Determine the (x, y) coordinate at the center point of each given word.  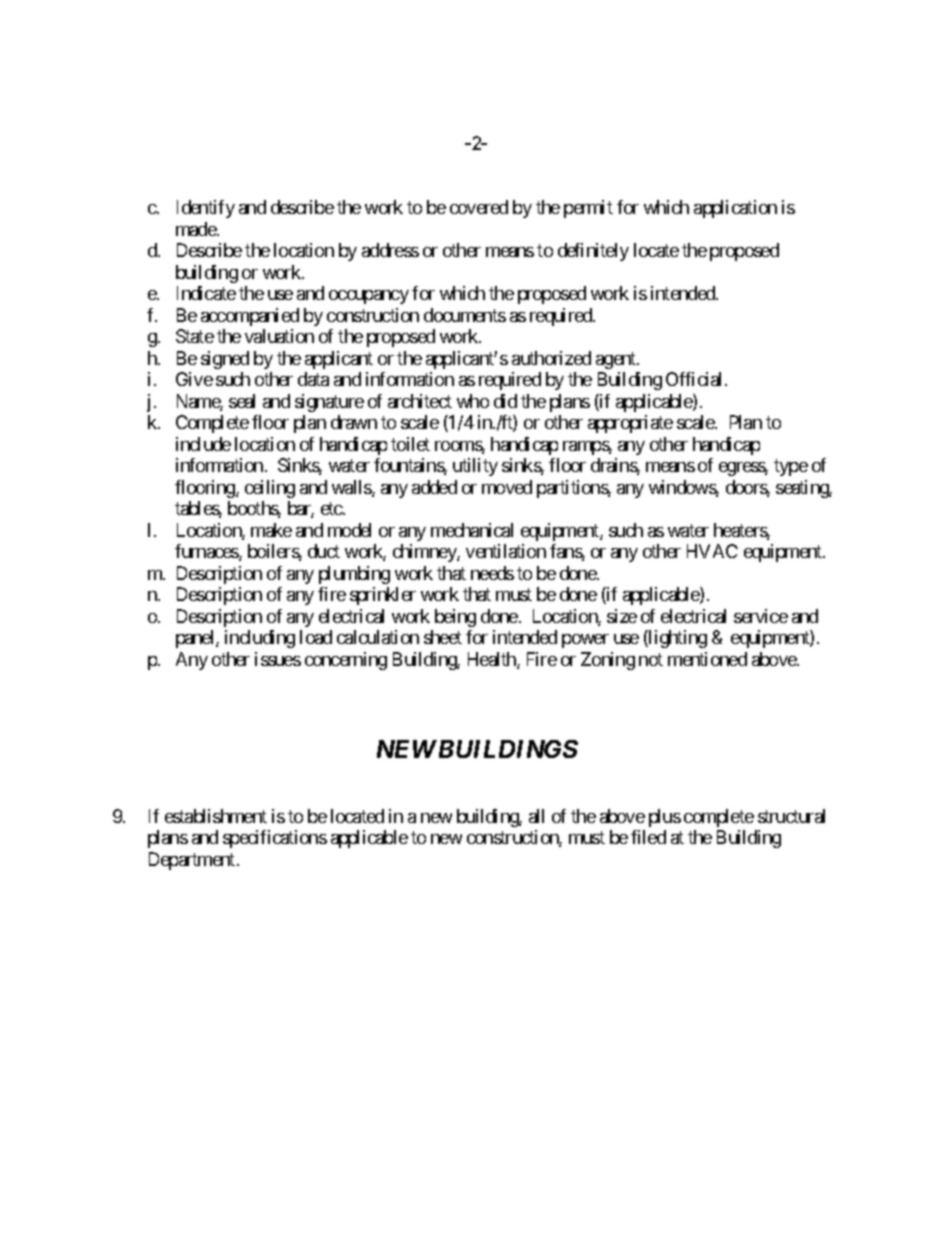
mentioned (707, 659)
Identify (206, 209)
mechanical (472, 530)
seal (242, 401)
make (271, 530)
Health (493, 660)
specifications (275, 839)
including (260, 639)
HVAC (712, 551)
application (735, 209)
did (505, 401)
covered (479, 207)
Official (696, 379)
